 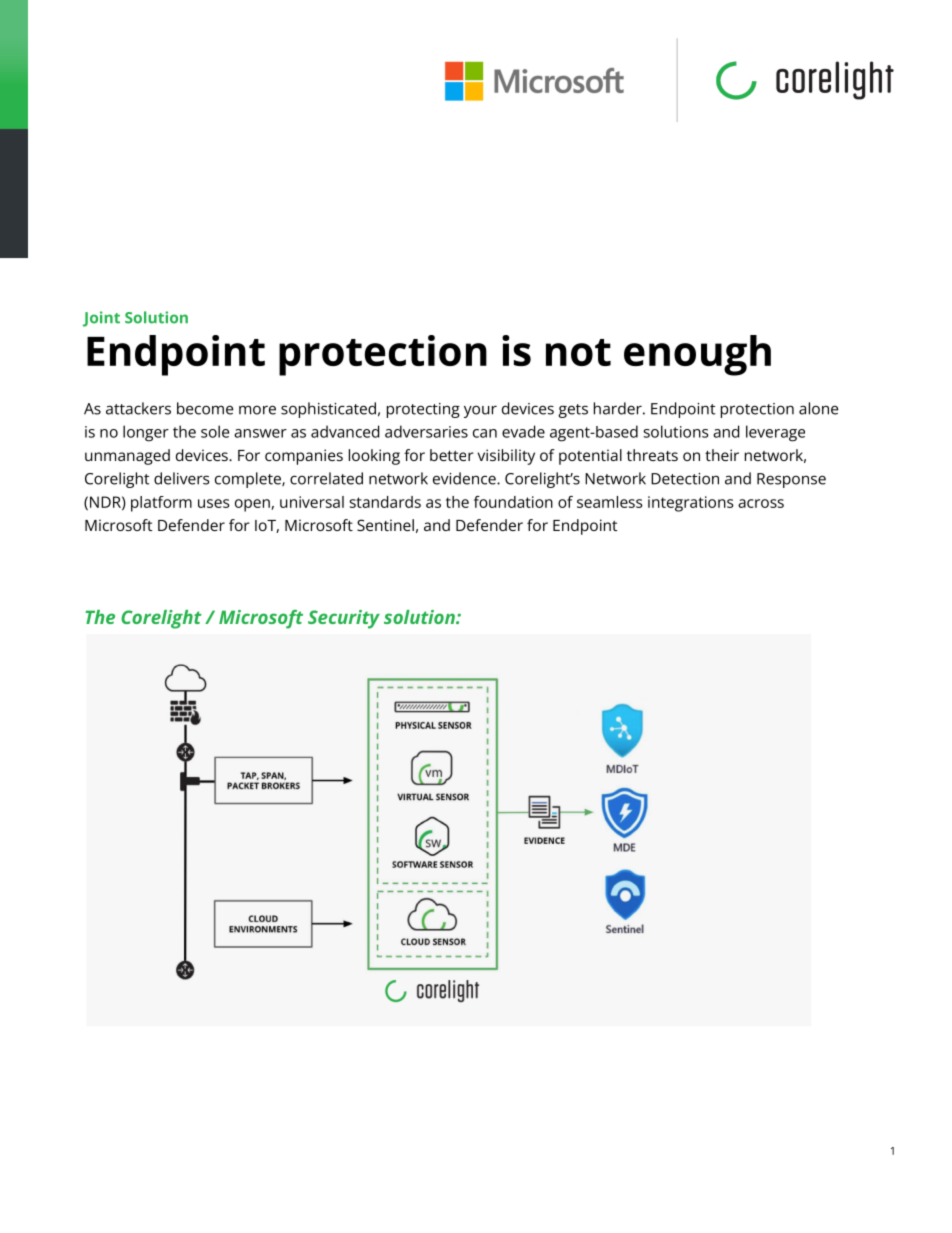 I want to click on integrations, so click(x=691, y=504).
